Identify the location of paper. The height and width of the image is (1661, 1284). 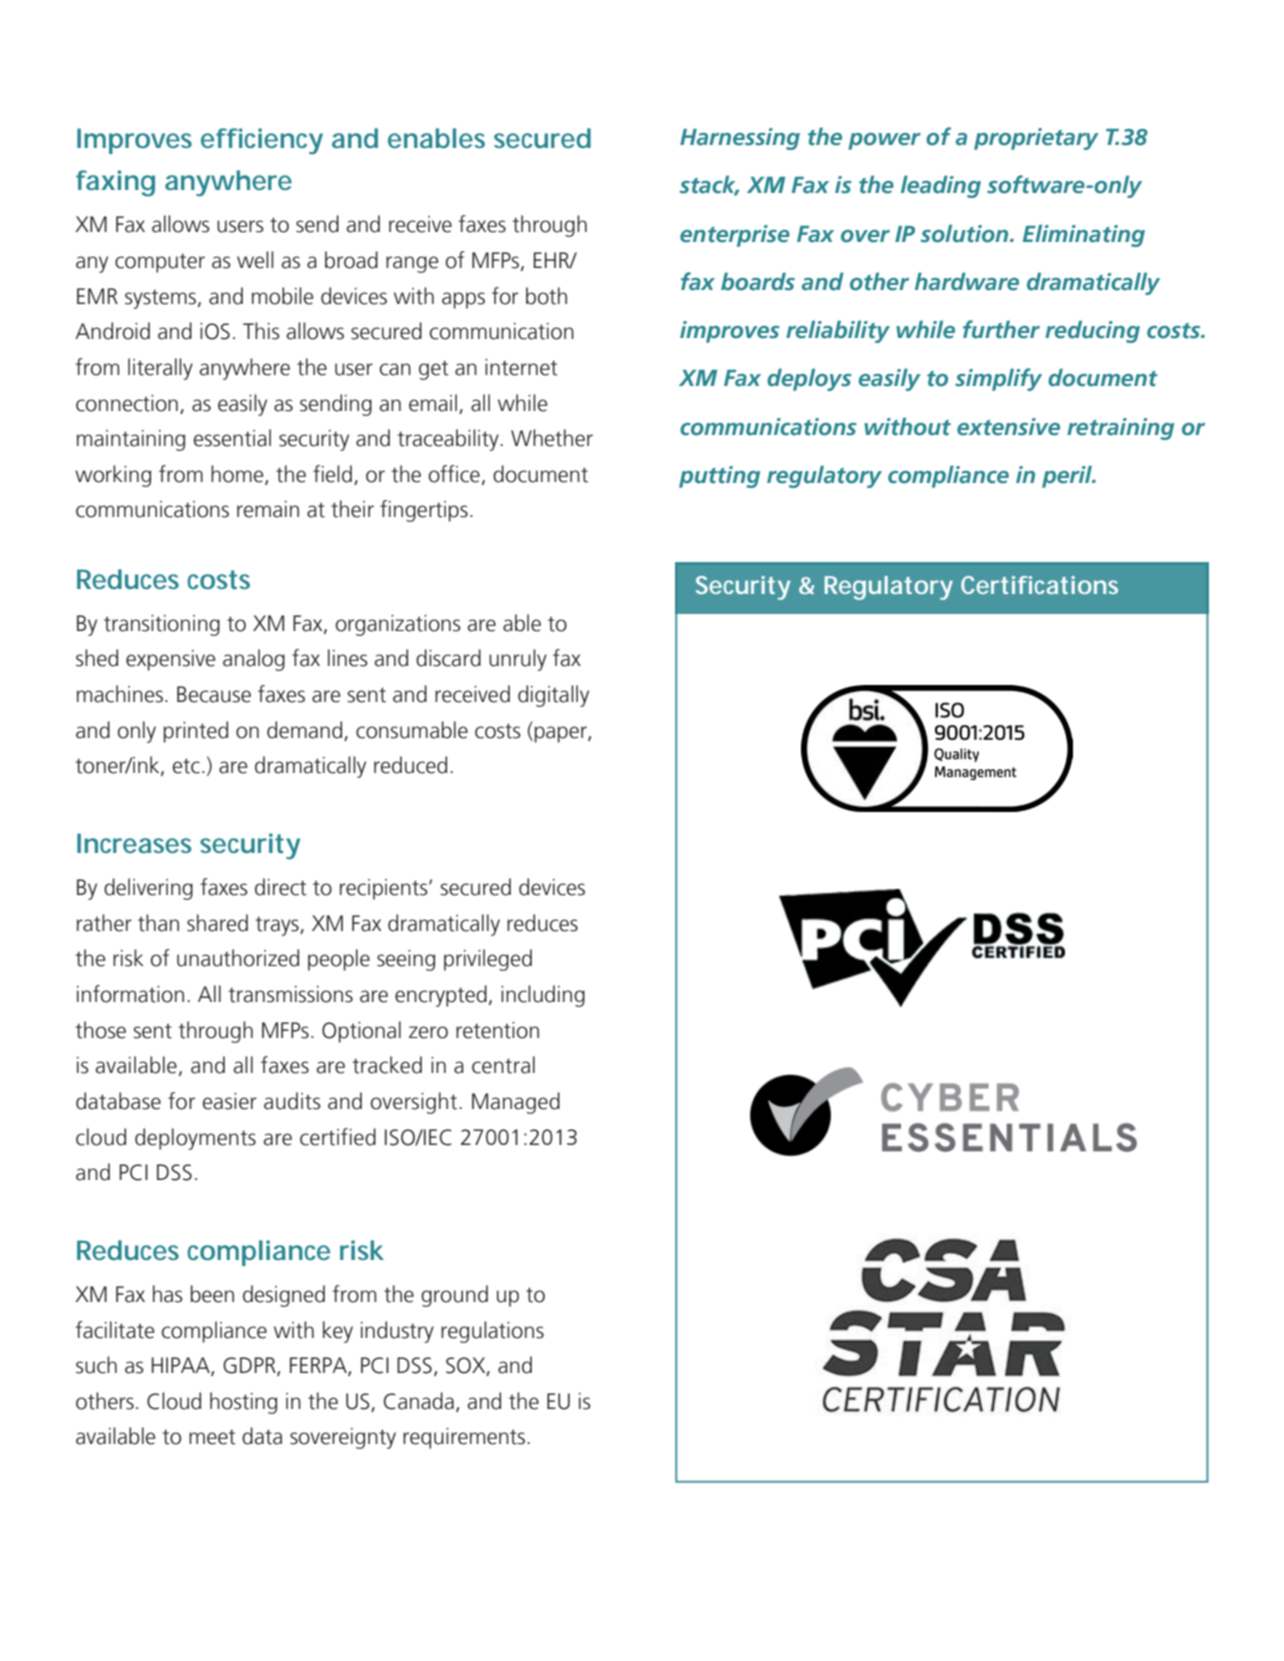
(562, 734).
